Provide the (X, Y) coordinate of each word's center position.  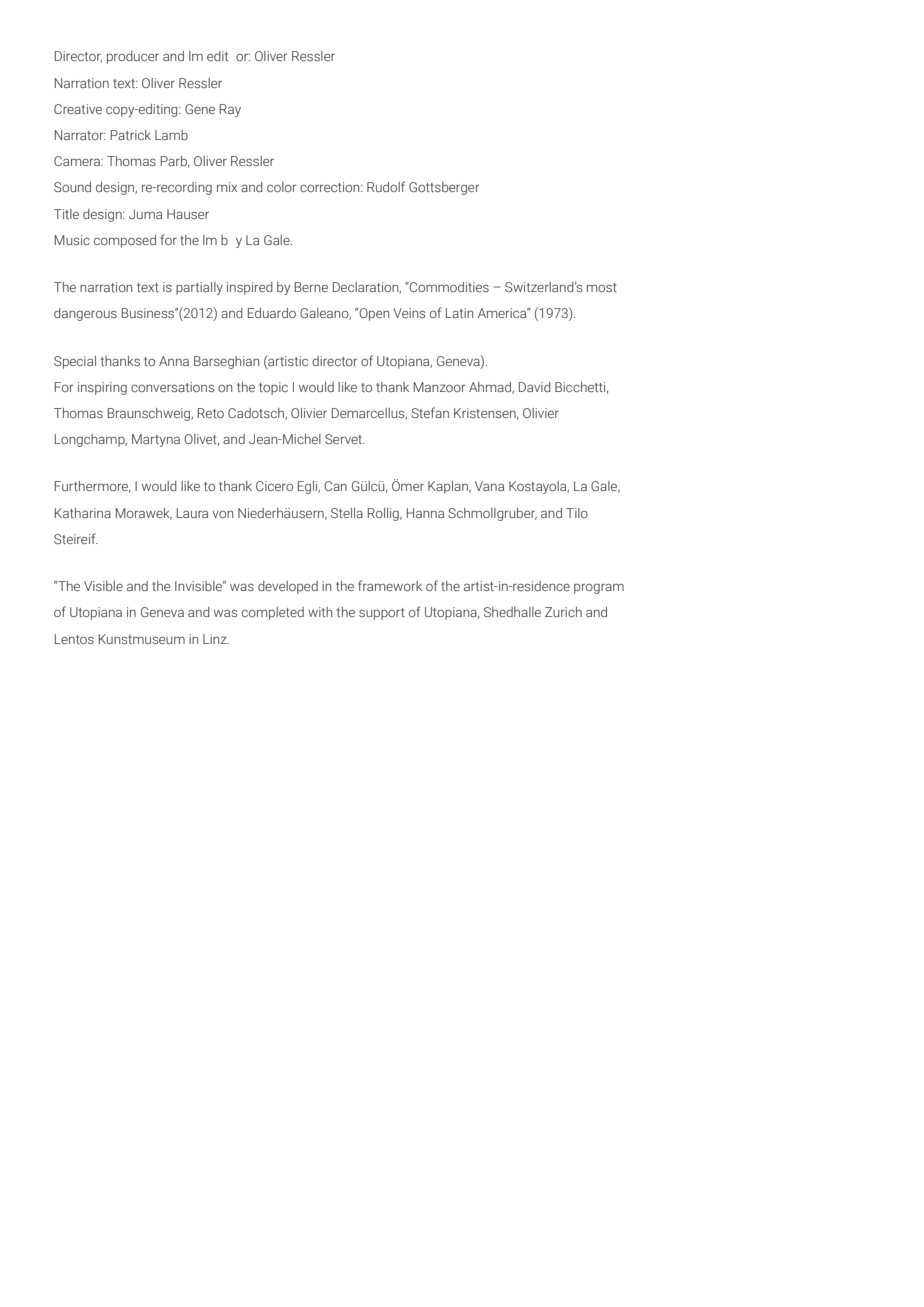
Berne (311, 287)
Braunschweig (150, 414)
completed (273, 613)
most (602, 287)
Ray (230, 110)
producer (133, 57)
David (535, 387)
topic (273, 388)
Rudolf (386, 186)
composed (125, 241)
